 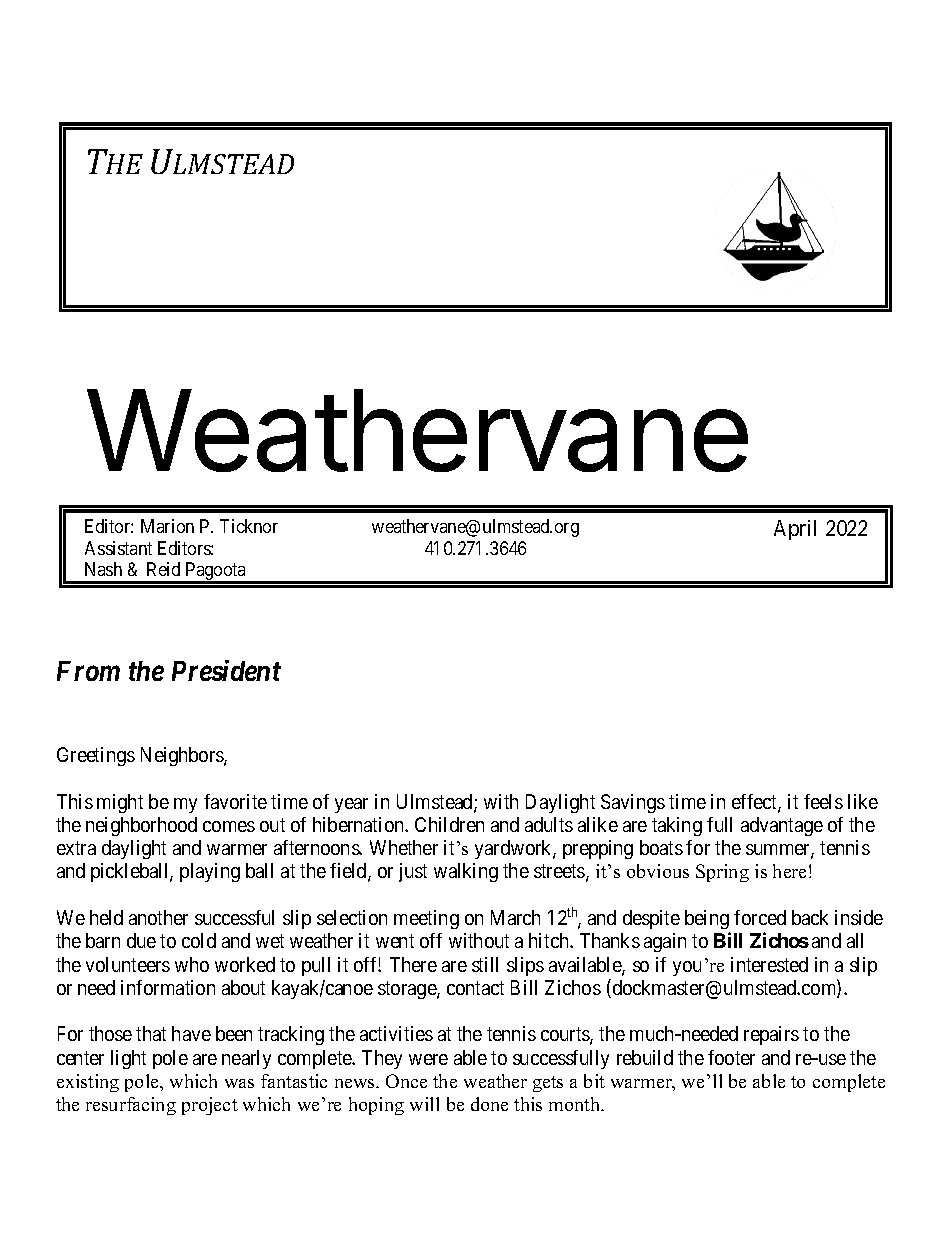 What do you see at coordinates (141, 826) in the document?
I see `neighborhood` at bounding box center [141, 826].
